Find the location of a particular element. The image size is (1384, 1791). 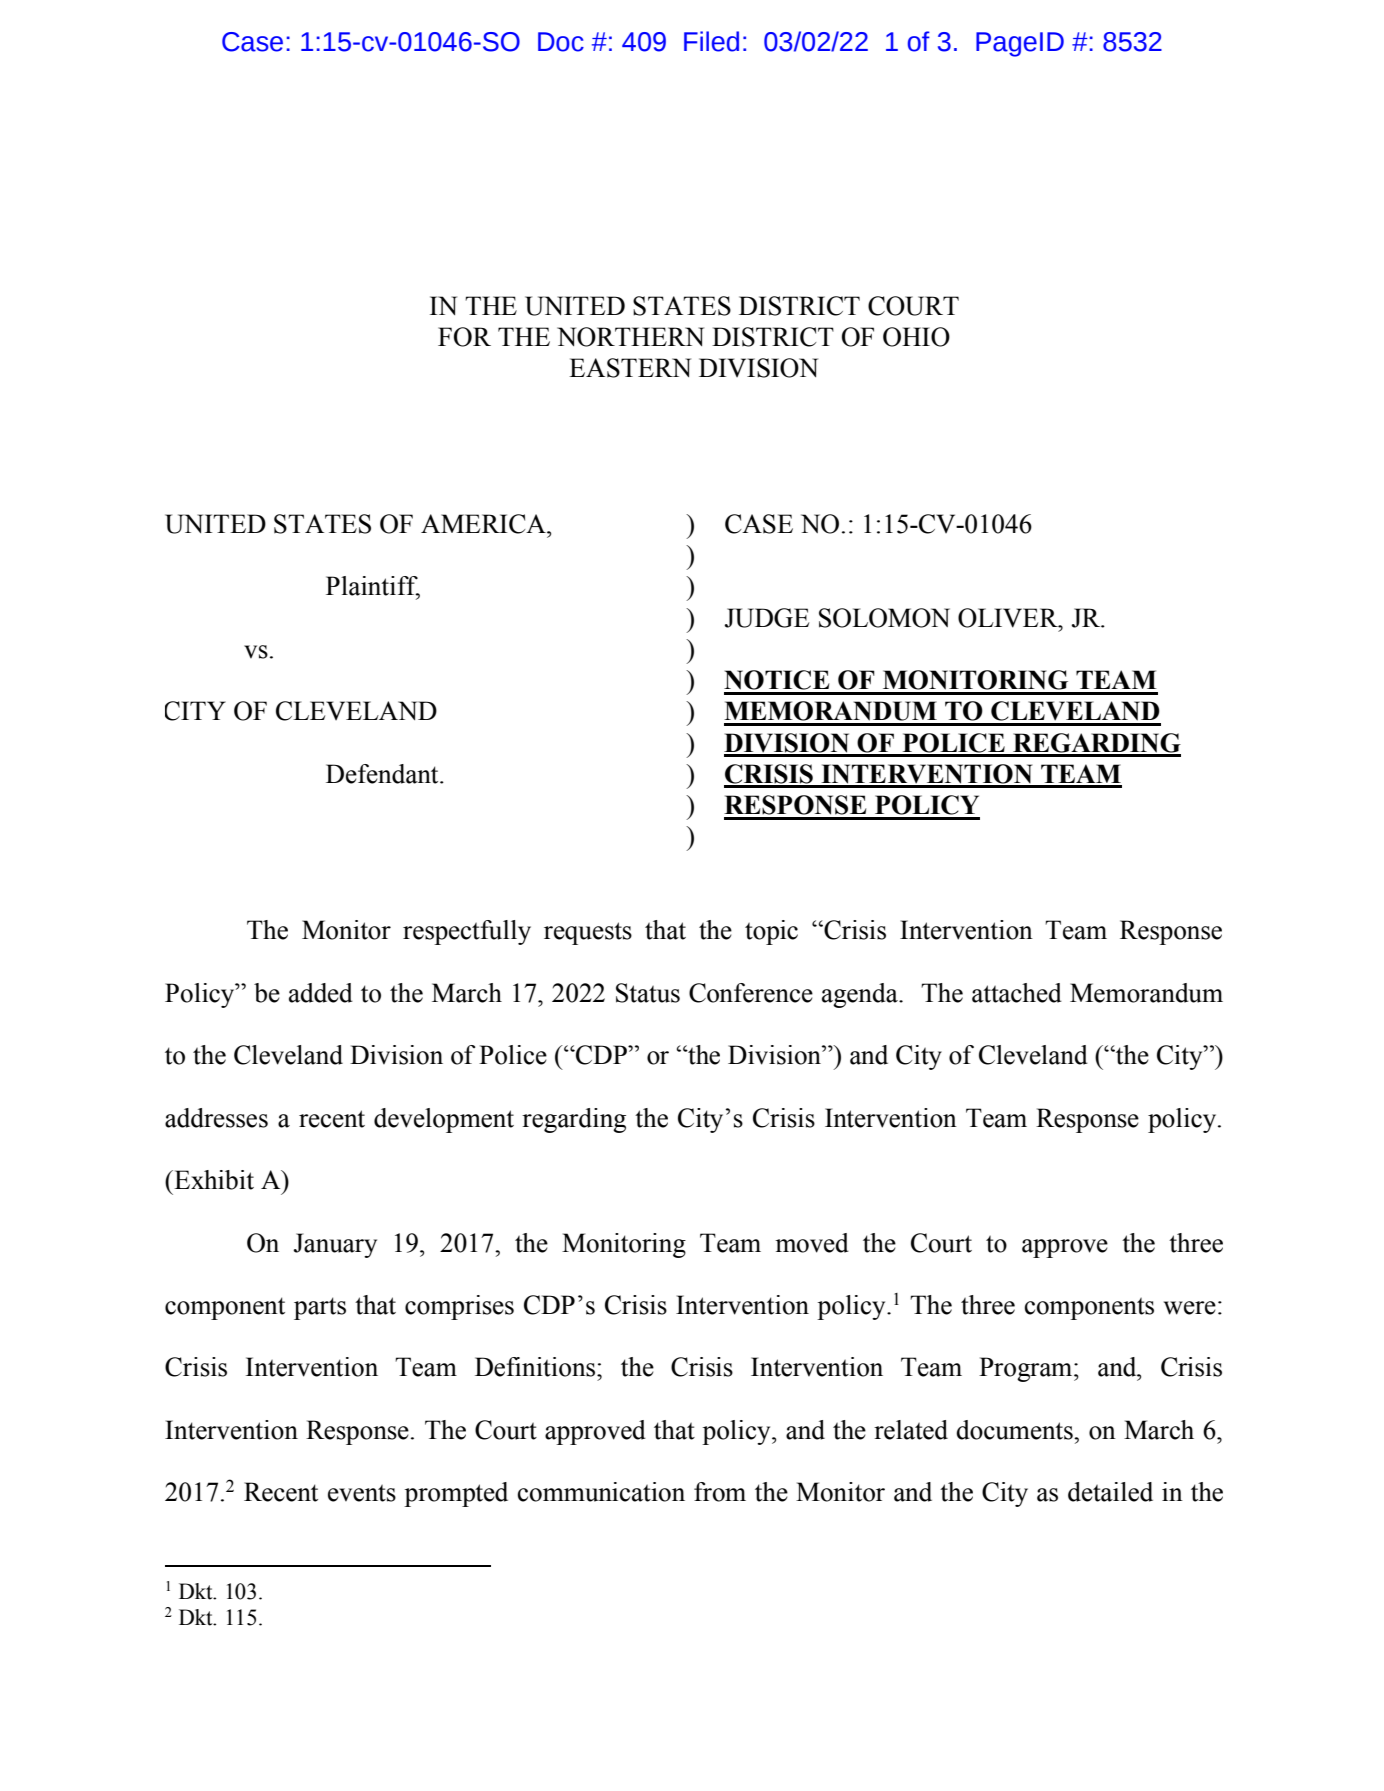

SOLOMON is located at coordinates (884, 618).
